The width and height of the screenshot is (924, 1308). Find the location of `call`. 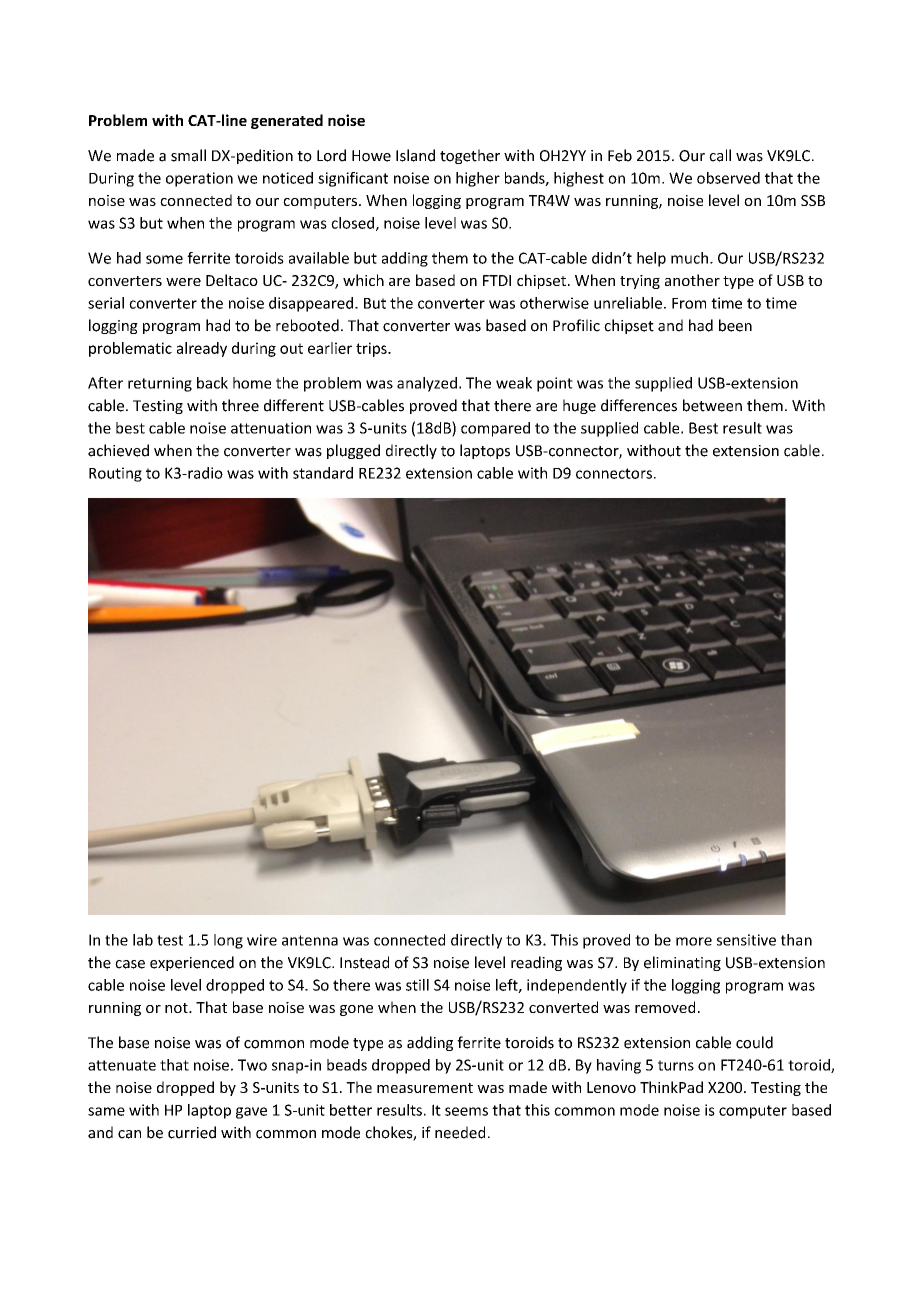

call is located at coordinates (720, 155).
